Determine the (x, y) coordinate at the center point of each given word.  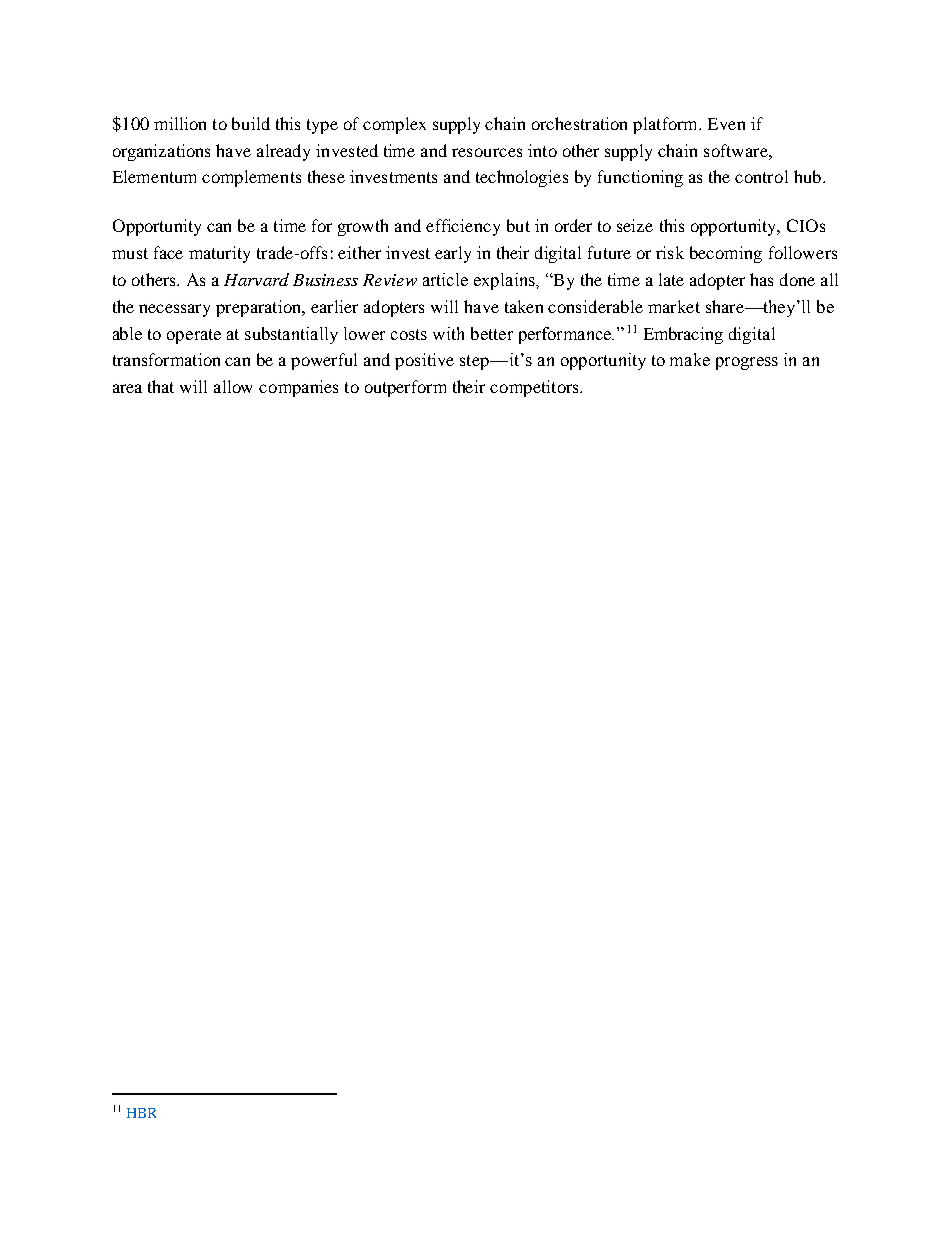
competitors (535, 388)
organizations (161, 152)
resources (487, 152)
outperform (405, 388)
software (737, 150)
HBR (141, 1113)
